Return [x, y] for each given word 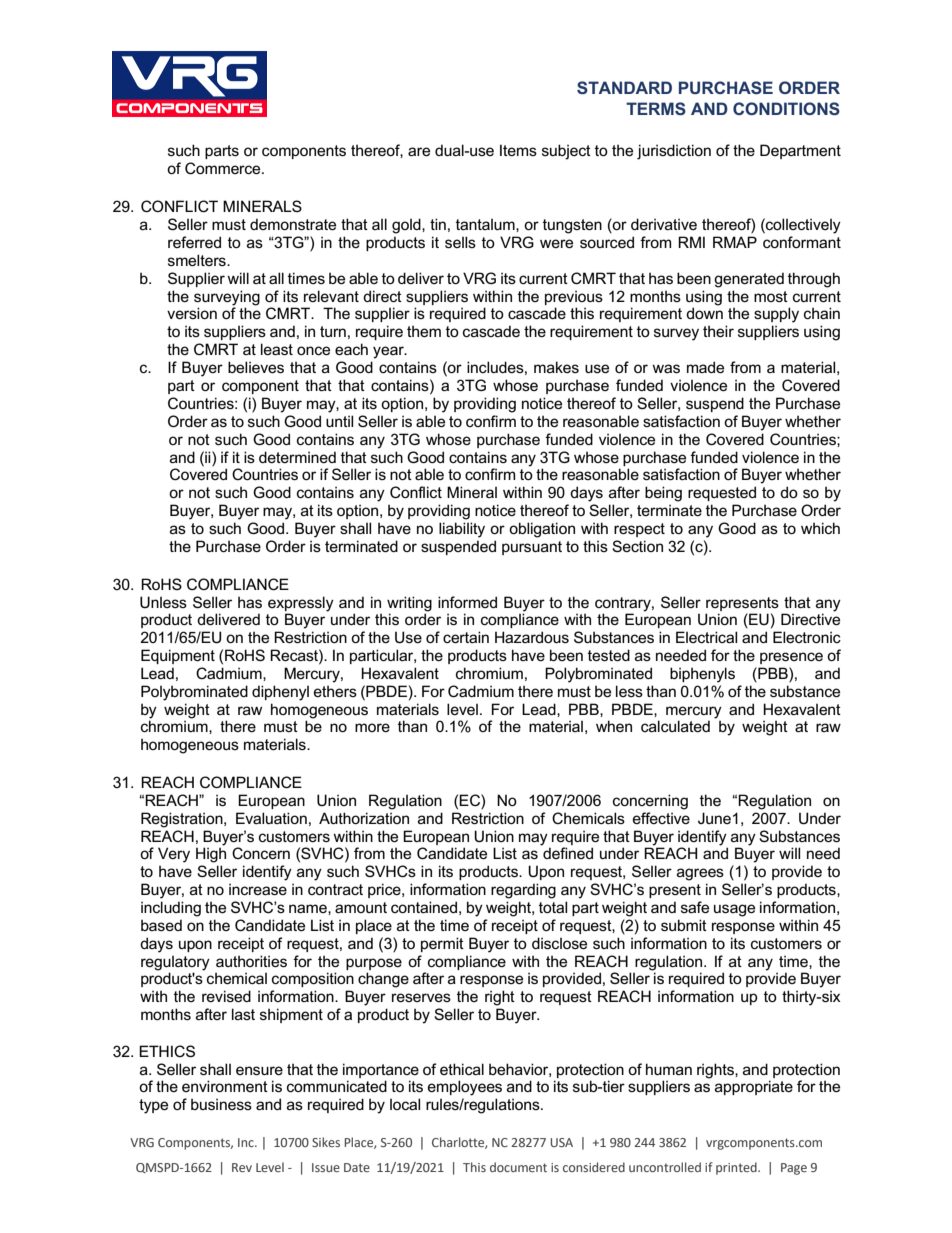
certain [466, 637]
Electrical [706, 637]
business [221, 1104]
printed [737, 1168]
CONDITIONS [786, 108]
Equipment [178, 656]
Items [518, 150]
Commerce [224, 168]
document [518, 1167]
